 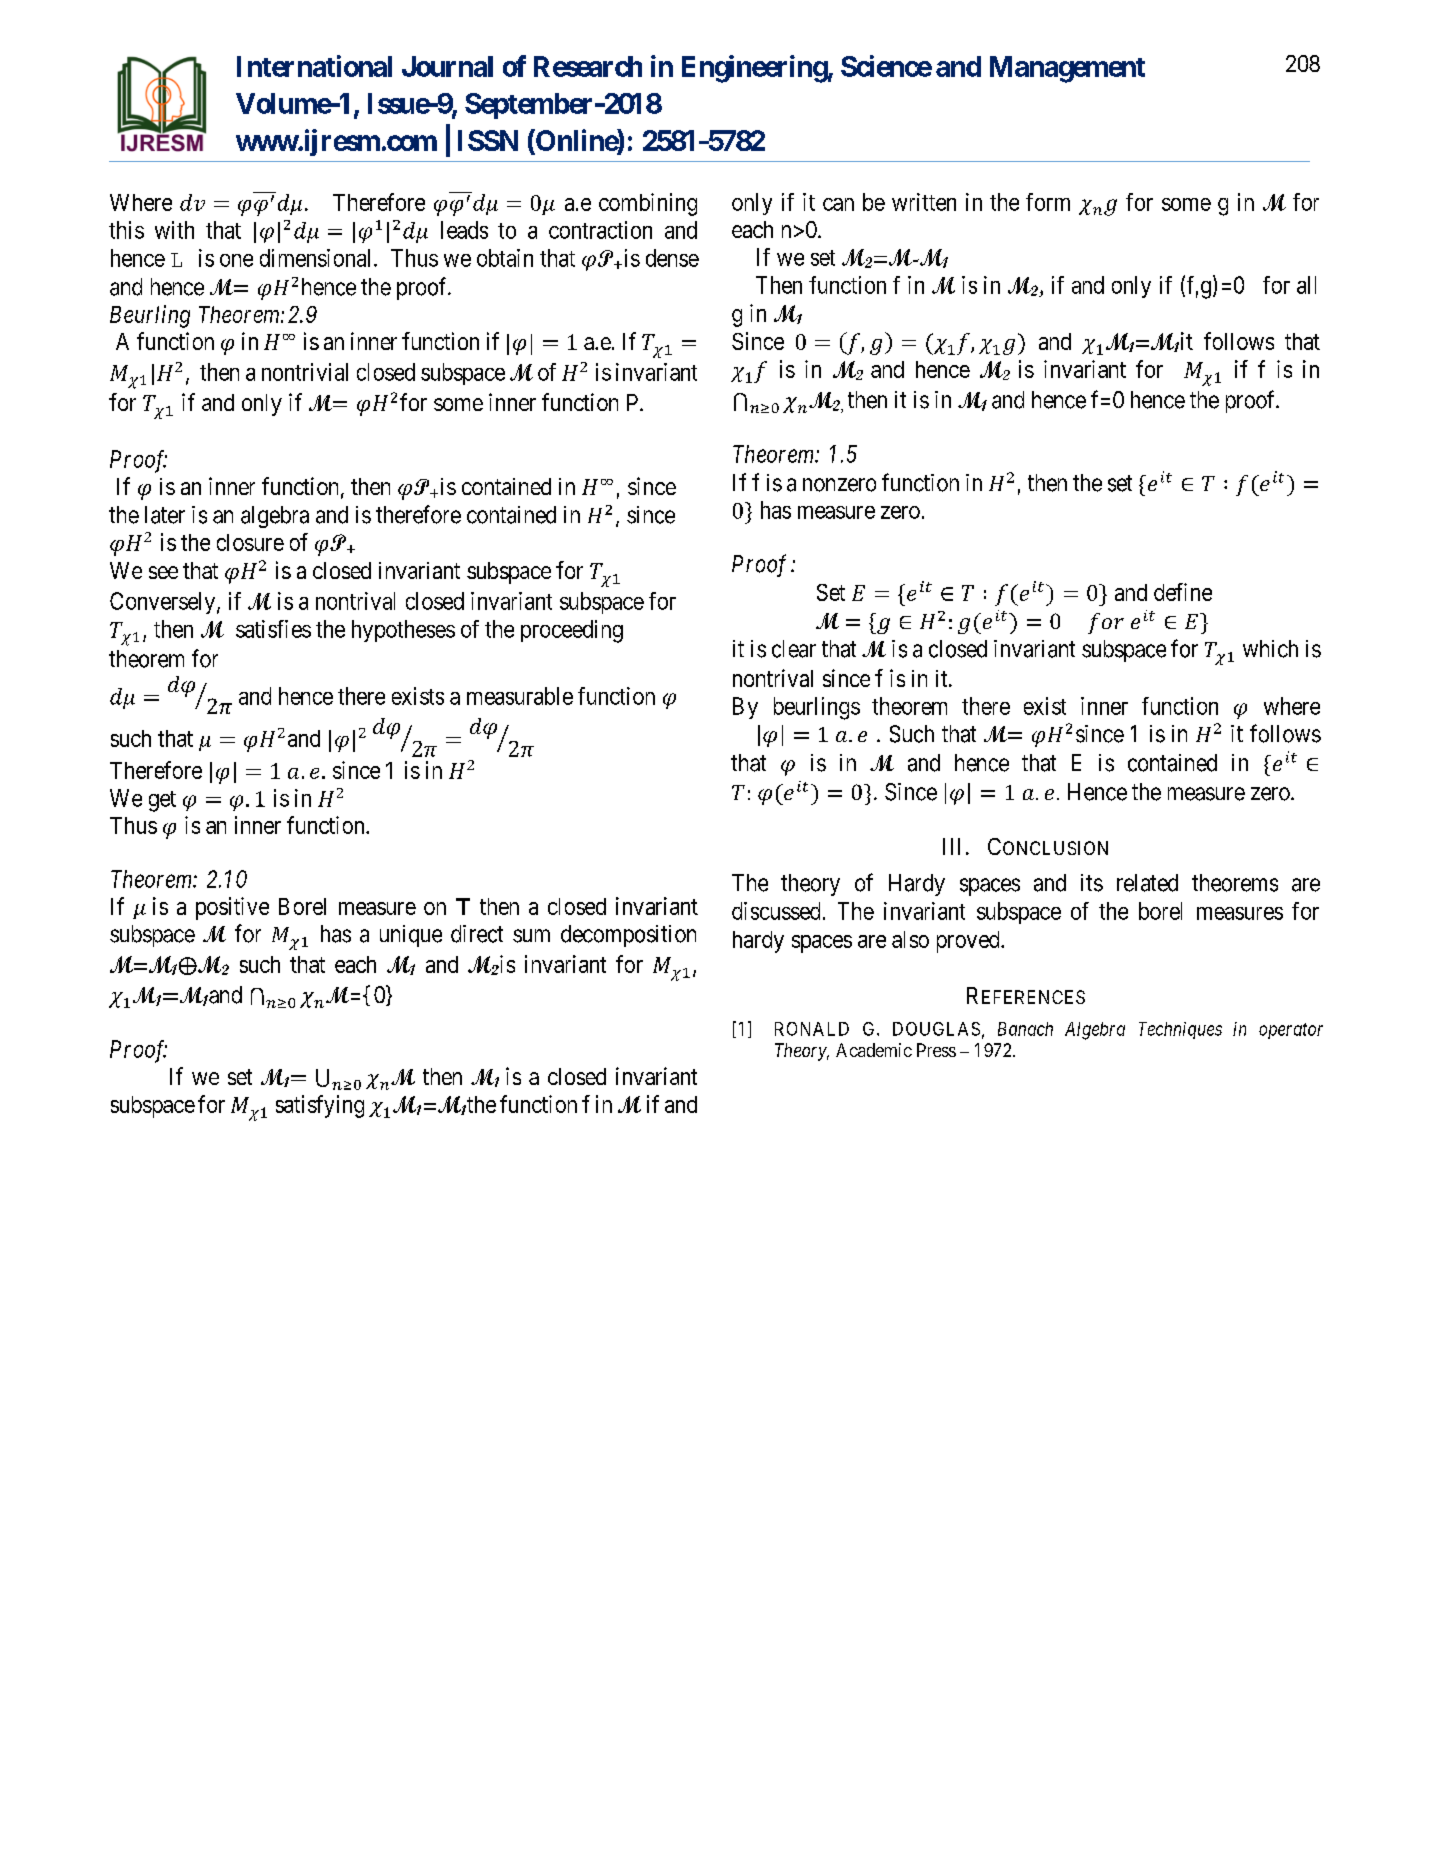 What do you see at coordinates (1067, 69) in the screenshot?
I see `Management` at bounding box center [1067, 69].
